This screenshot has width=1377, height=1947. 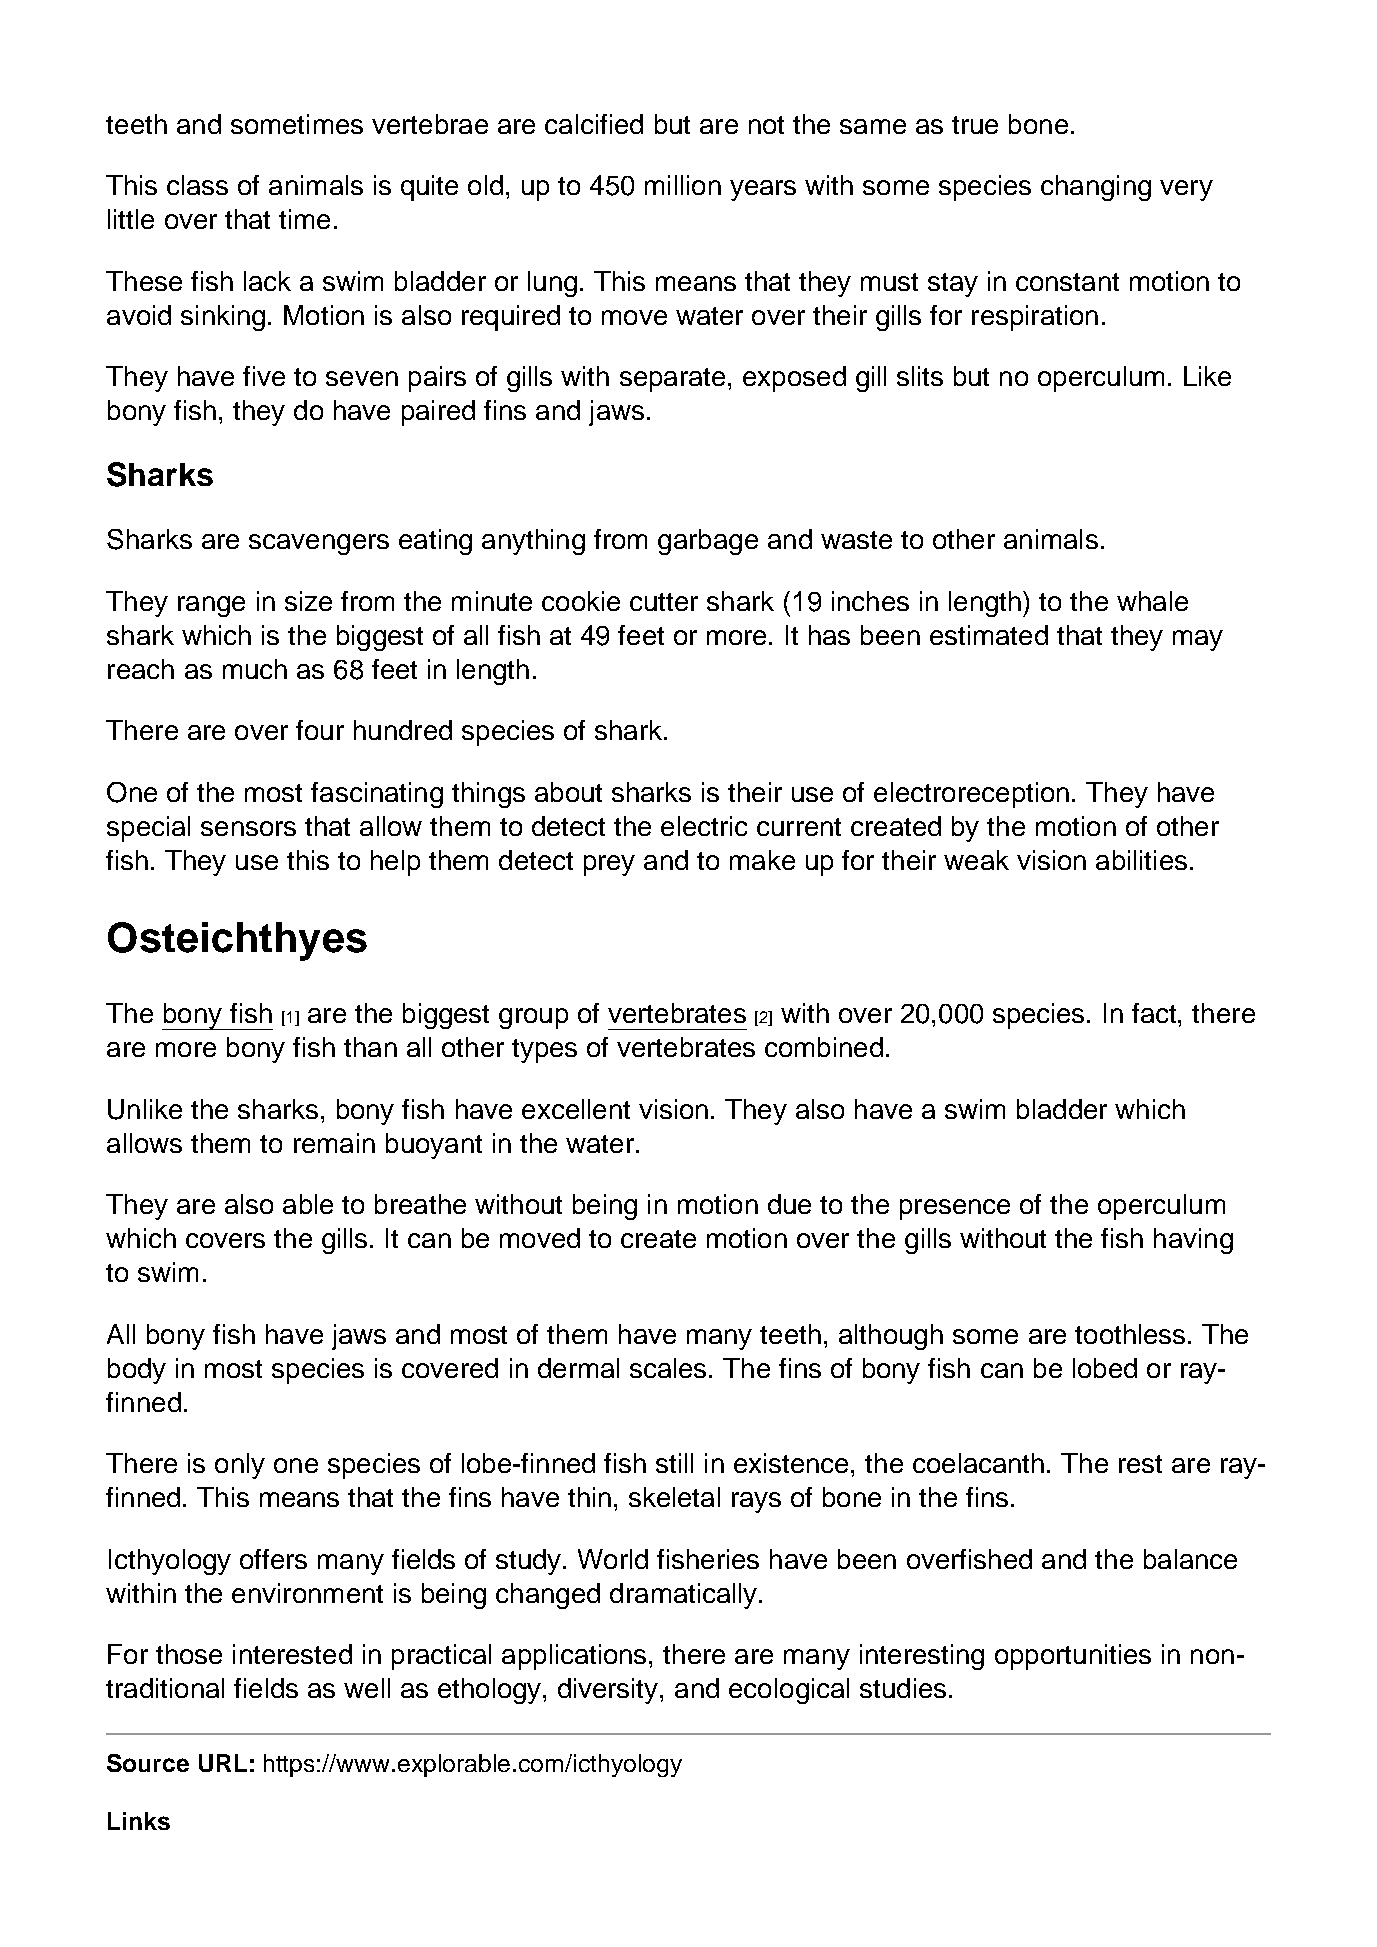 I want to click on group, so click(x=533, y=1018).
